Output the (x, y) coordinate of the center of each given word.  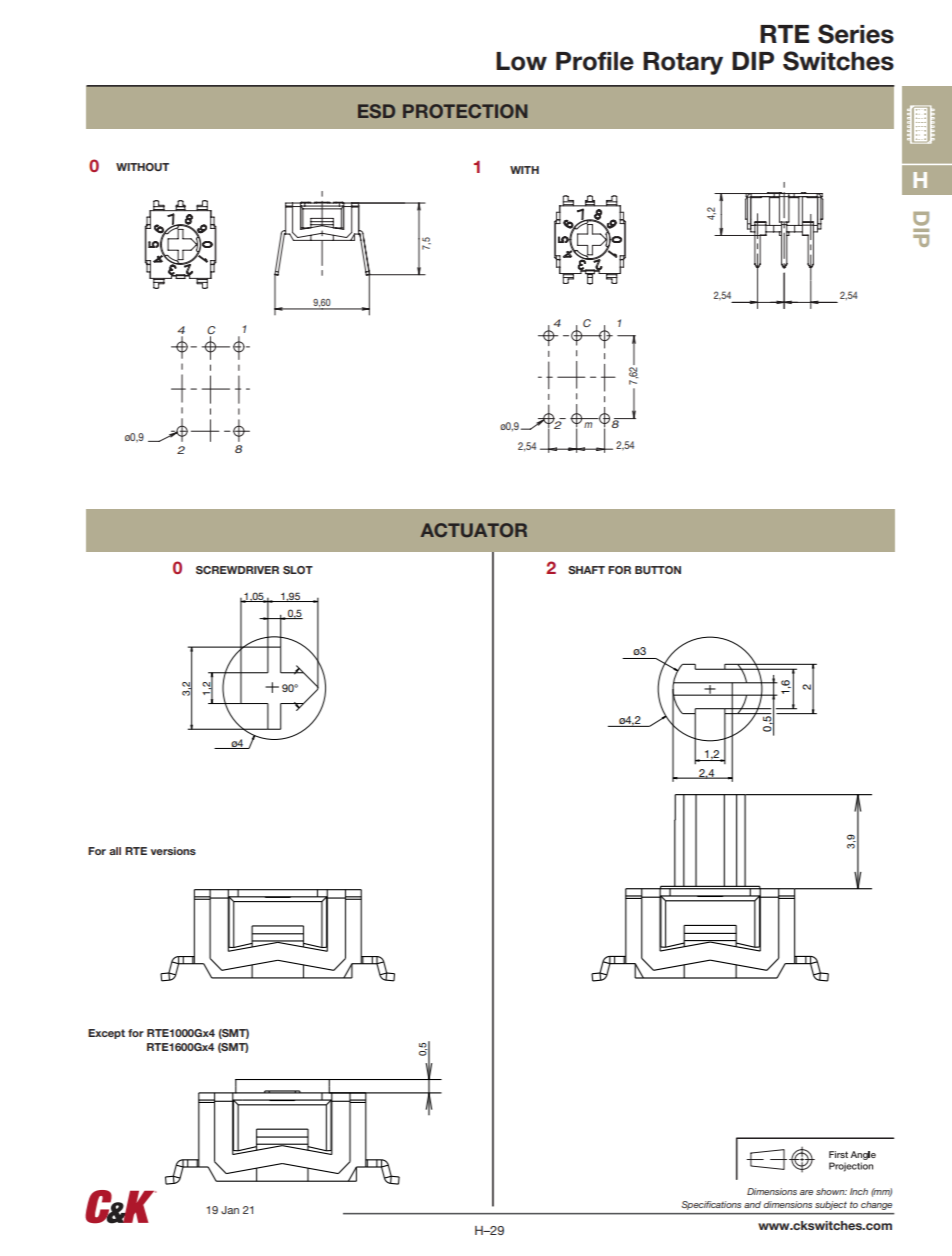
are (806, 1192)
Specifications (711, 1205)
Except (106, 1034)
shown (831, 1191)
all (115, 851)
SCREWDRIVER (237, 570)
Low (521, 61)
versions (173, 851)
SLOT (298, 570)
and (752, 1204)
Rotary (683, 63)
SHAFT (586, 570)
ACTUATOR (474, 530)
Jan (230, 1210)
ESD (376, 111)
